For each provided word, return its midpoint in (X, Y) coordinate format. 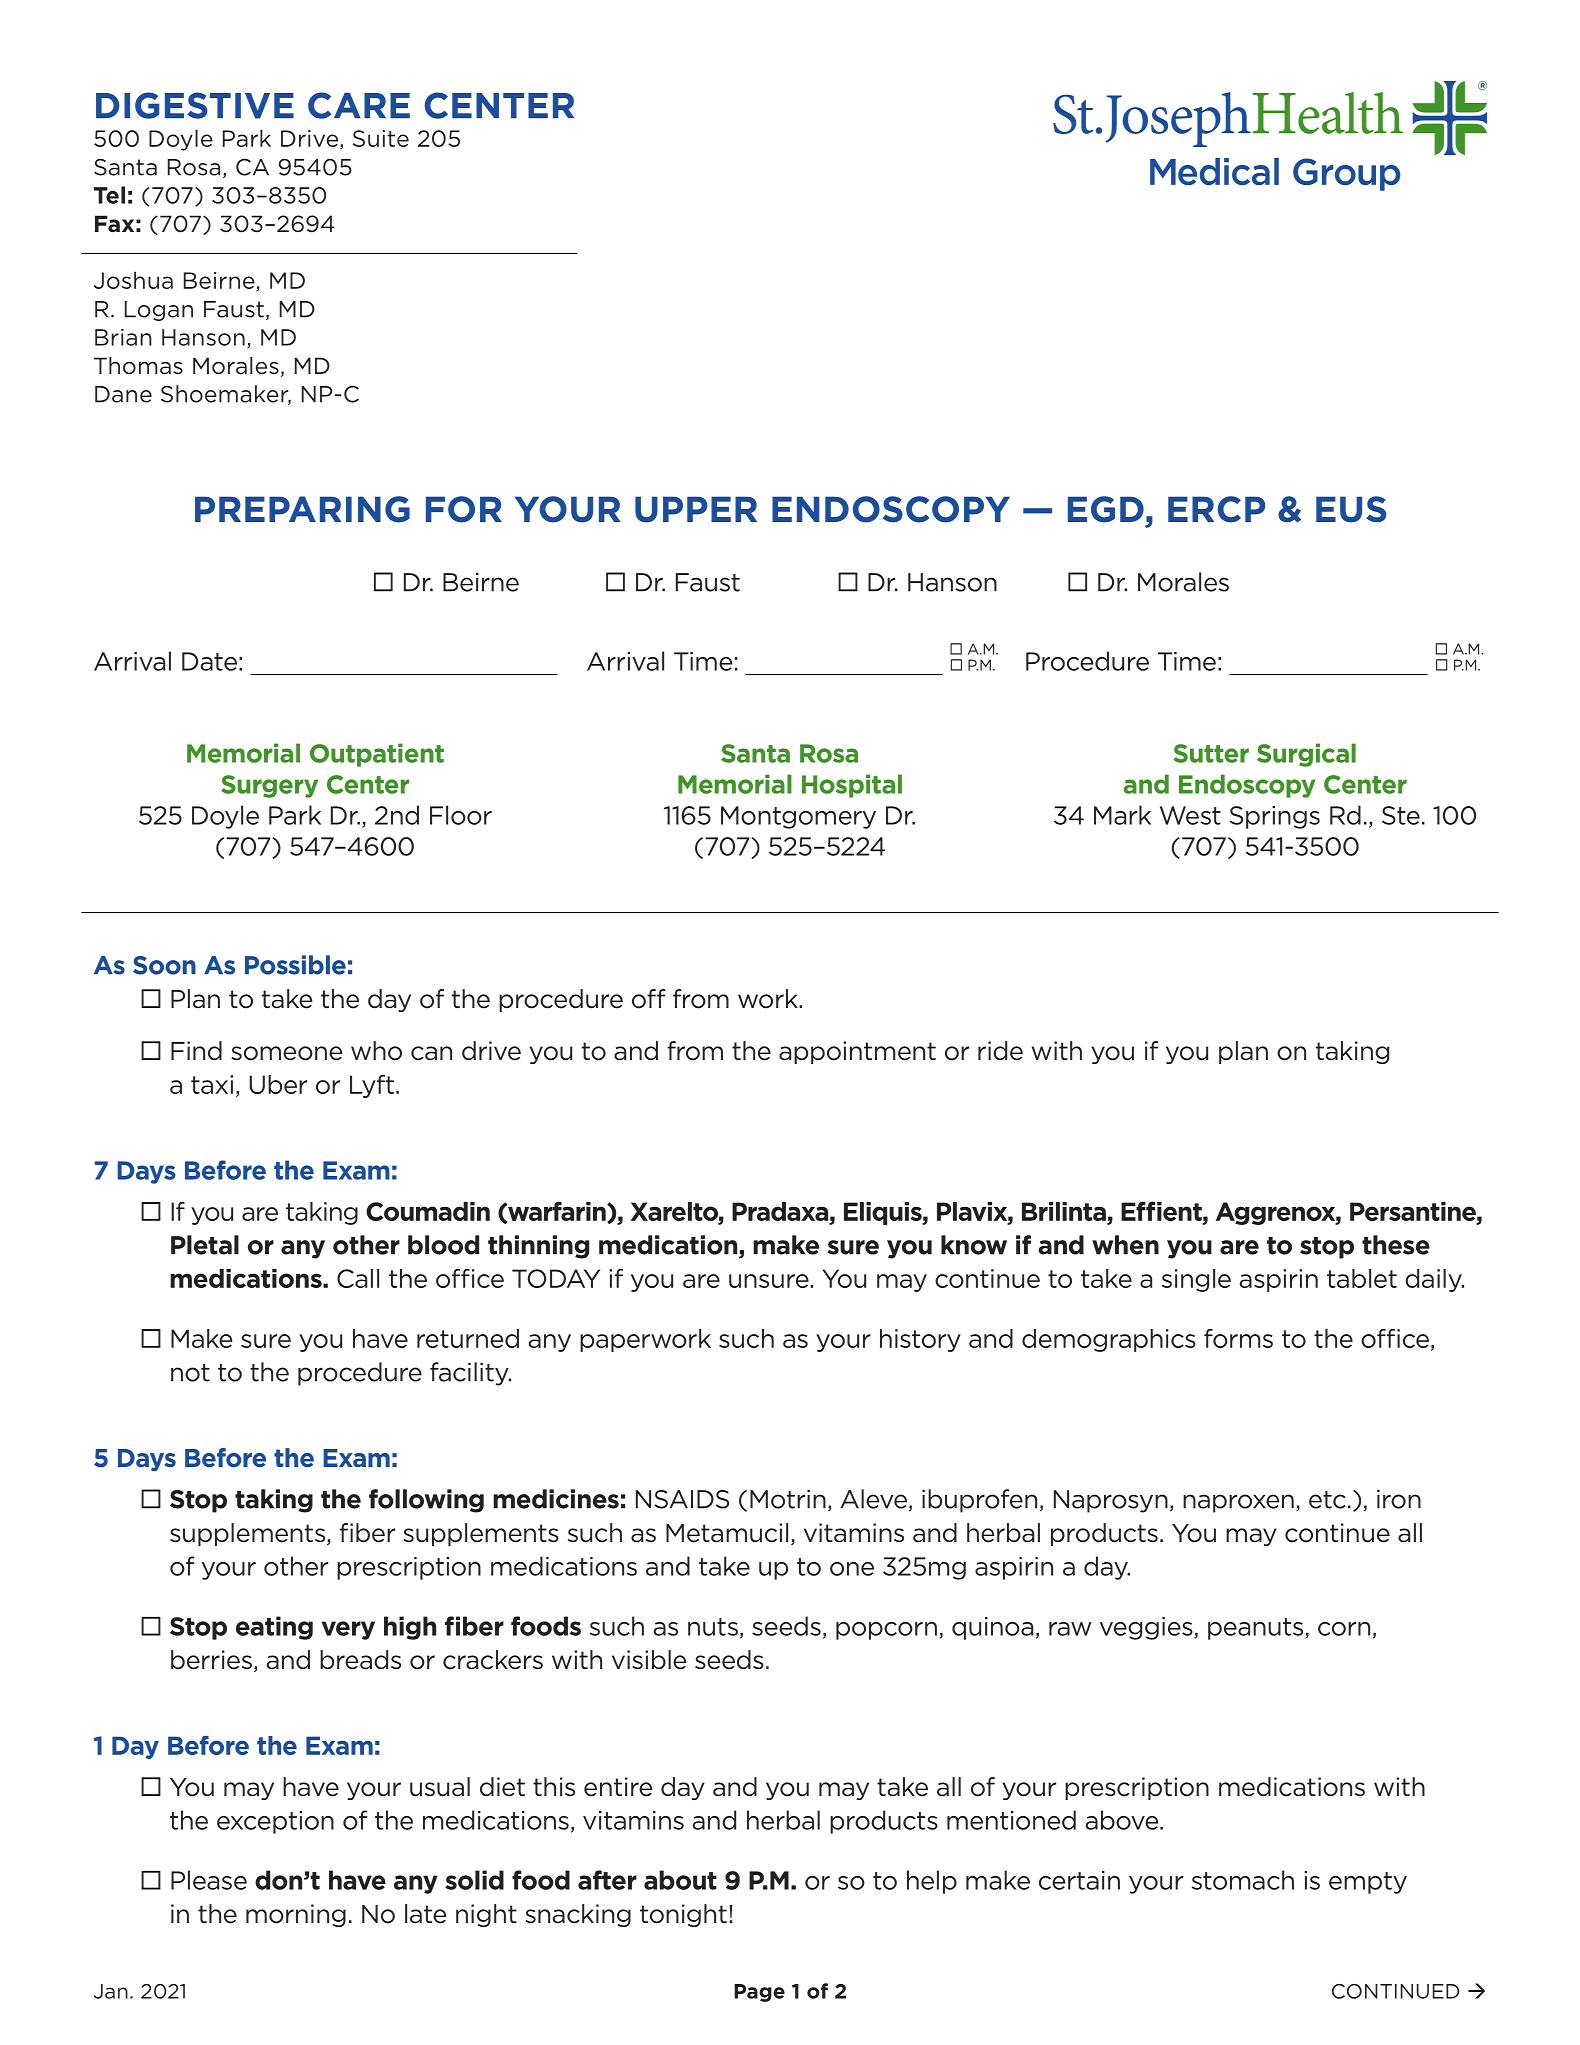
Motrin (788, 1499)
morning (296, 1915)
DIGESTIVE (195, 105)
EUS (1351, 509)
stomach (1243, 1880)
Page (759, 1993)
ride (1000, 1051)
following (426, 1501)
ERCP (1217, 509)
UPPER (696, 509)
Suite (381, 138)
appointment (857, 1052)
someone (287, 1053)
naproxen (1238, 1503)
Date (209, 661)
